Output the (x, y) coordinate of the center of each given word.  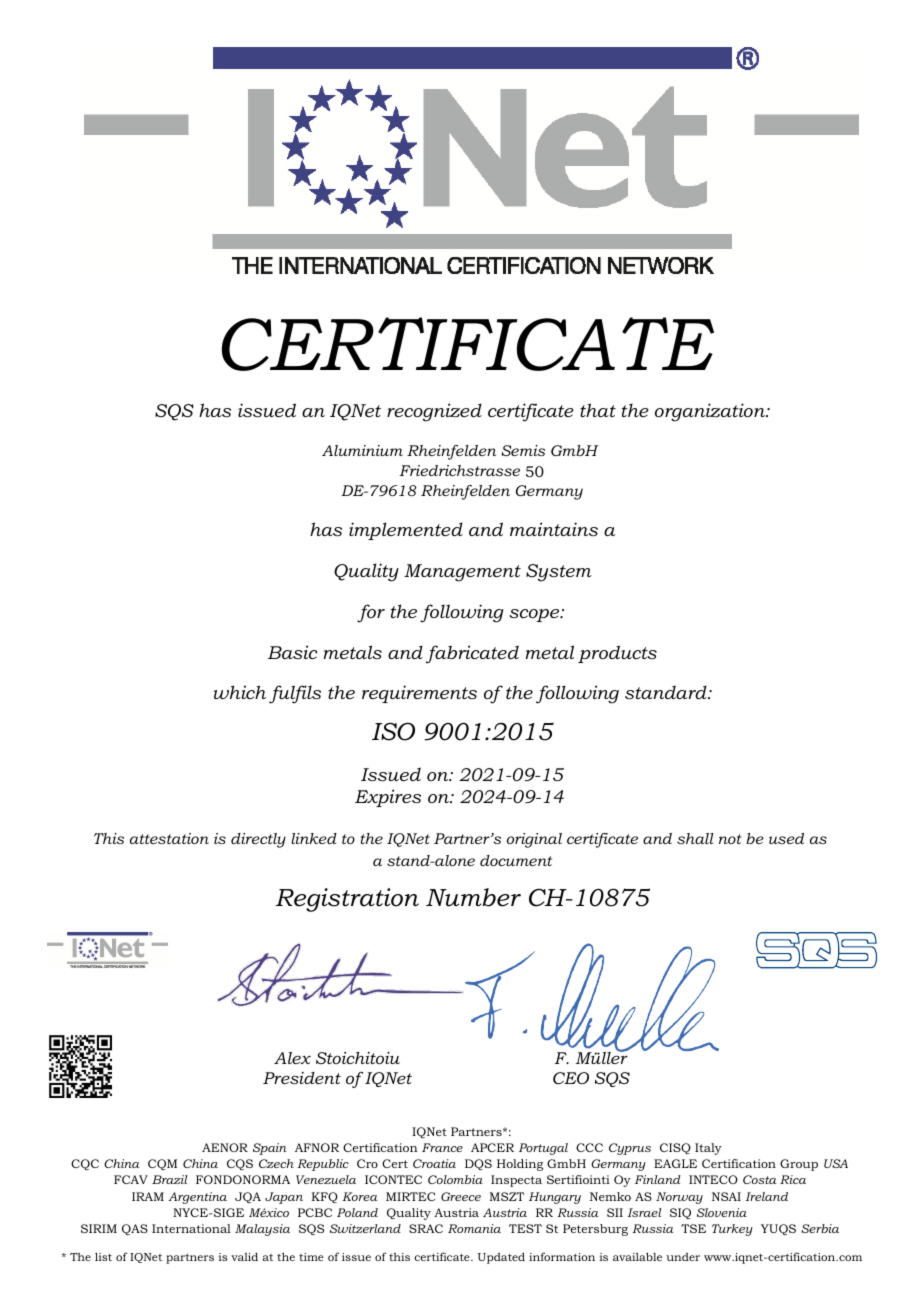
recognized (434, 412)
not (730, 839)
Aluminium (362, 450)
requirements (419, 694)
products (617, 654)
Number (473, 897)
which (240, 692)
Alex (292, 1058)
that (598, 410)
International (191, 1228)
